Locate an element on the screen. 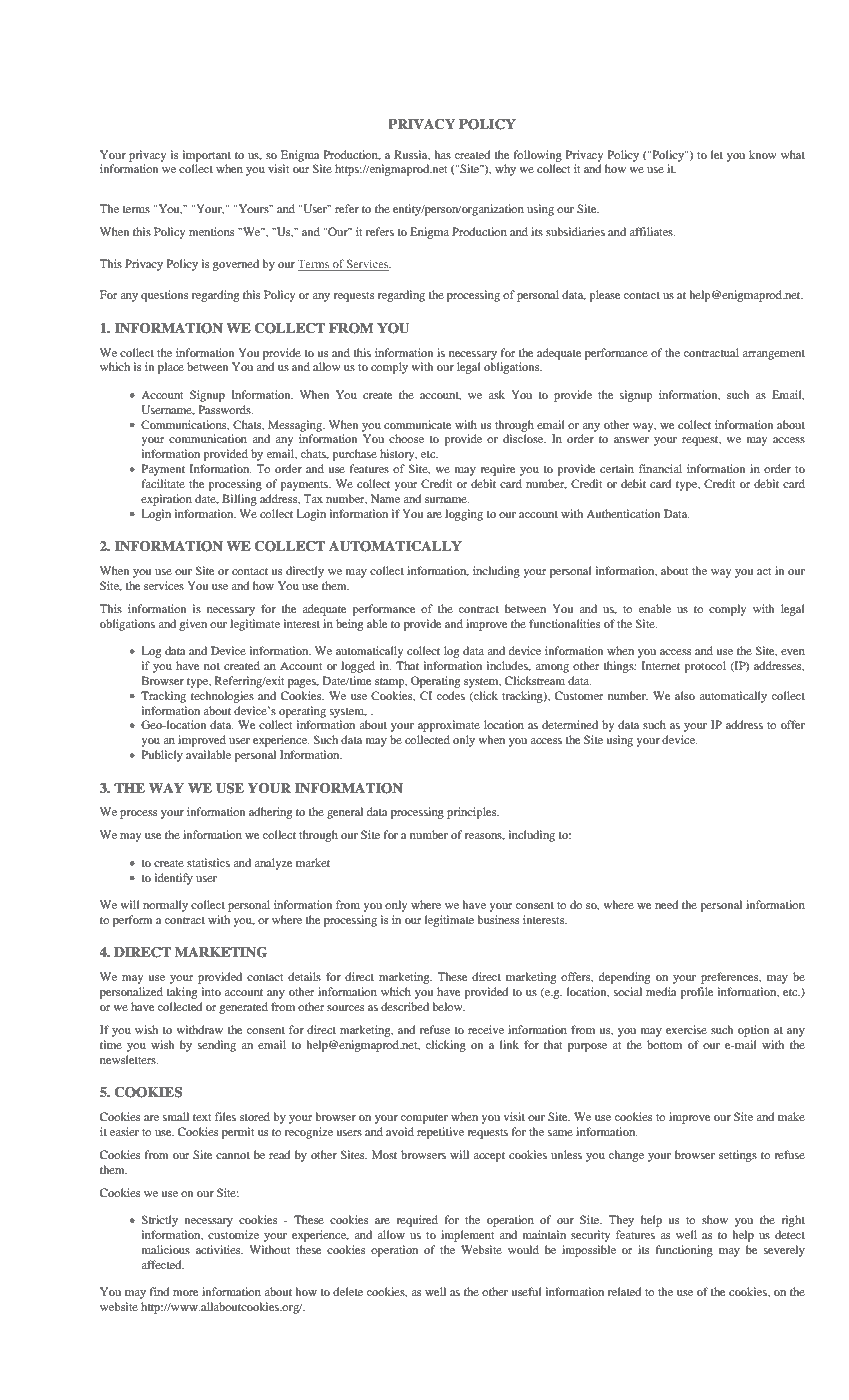 Image resolution: width=849 pixels, height=1400 pixels. Authentication is located at coordinates (623, 513).
